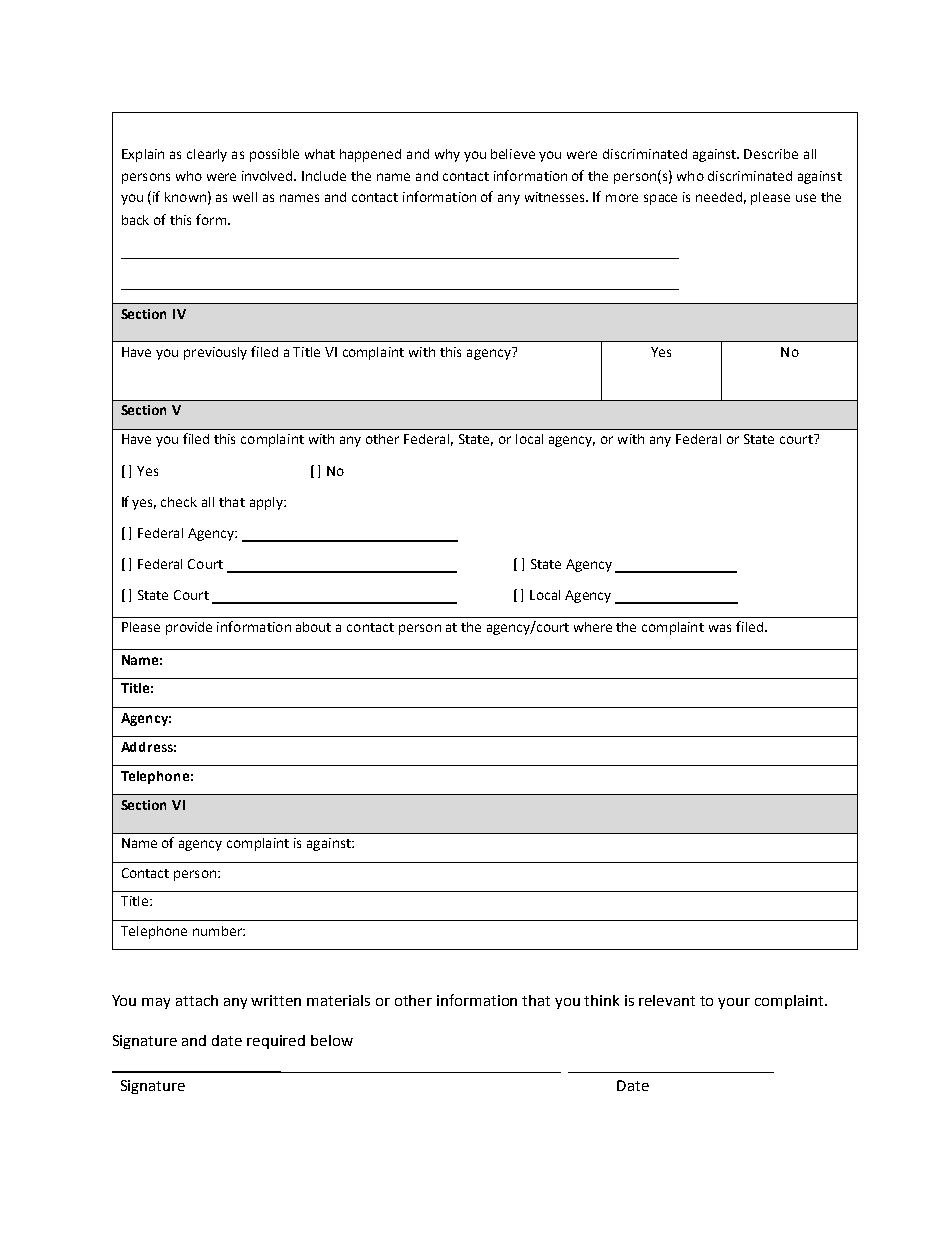  Describe the element at coordinates (601, 1000) in the document. I see `think` at that location.
